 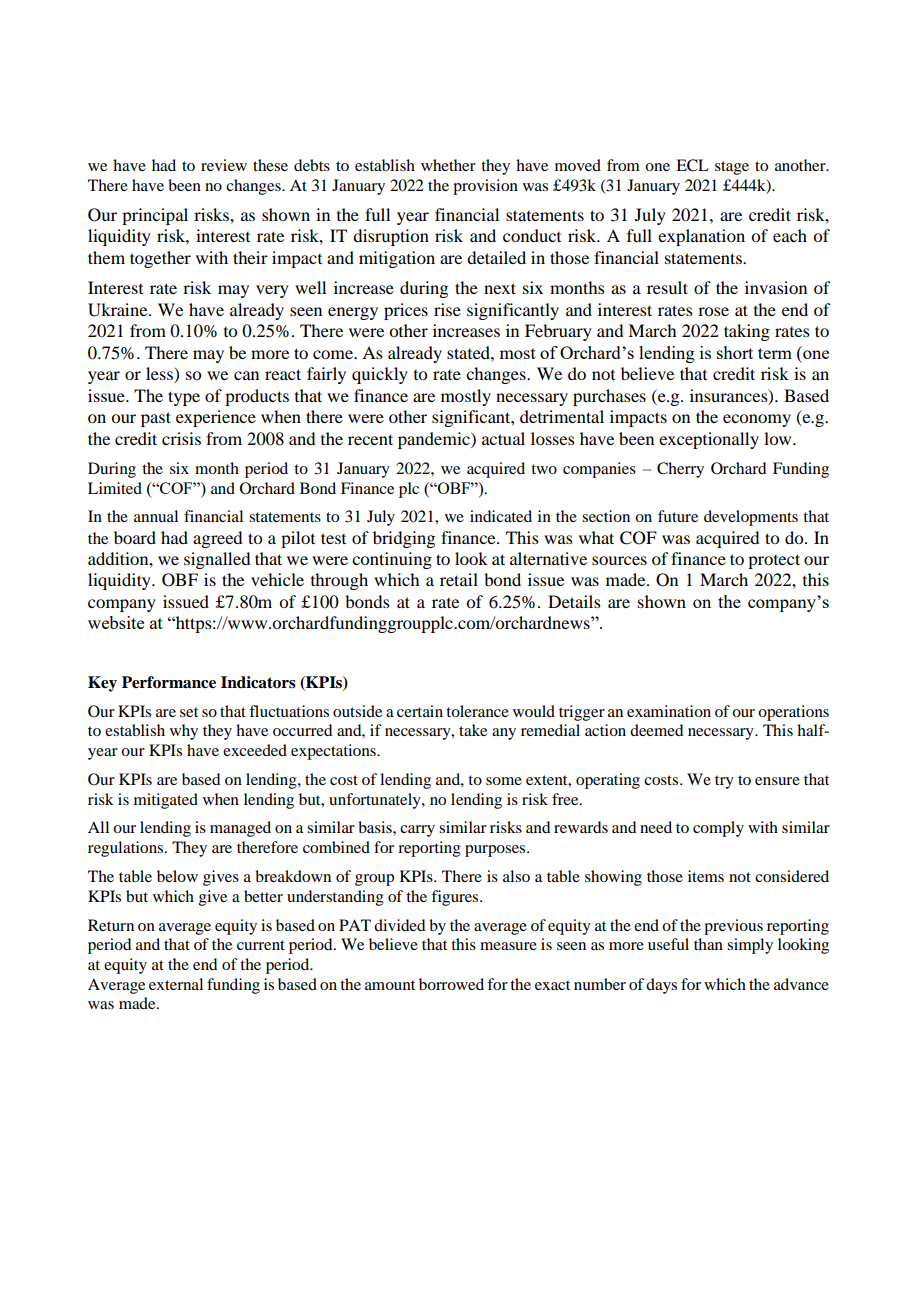 What do you see at coordinates (176, 984) in the document?
I see `external` at bounding box center [176, 984].
